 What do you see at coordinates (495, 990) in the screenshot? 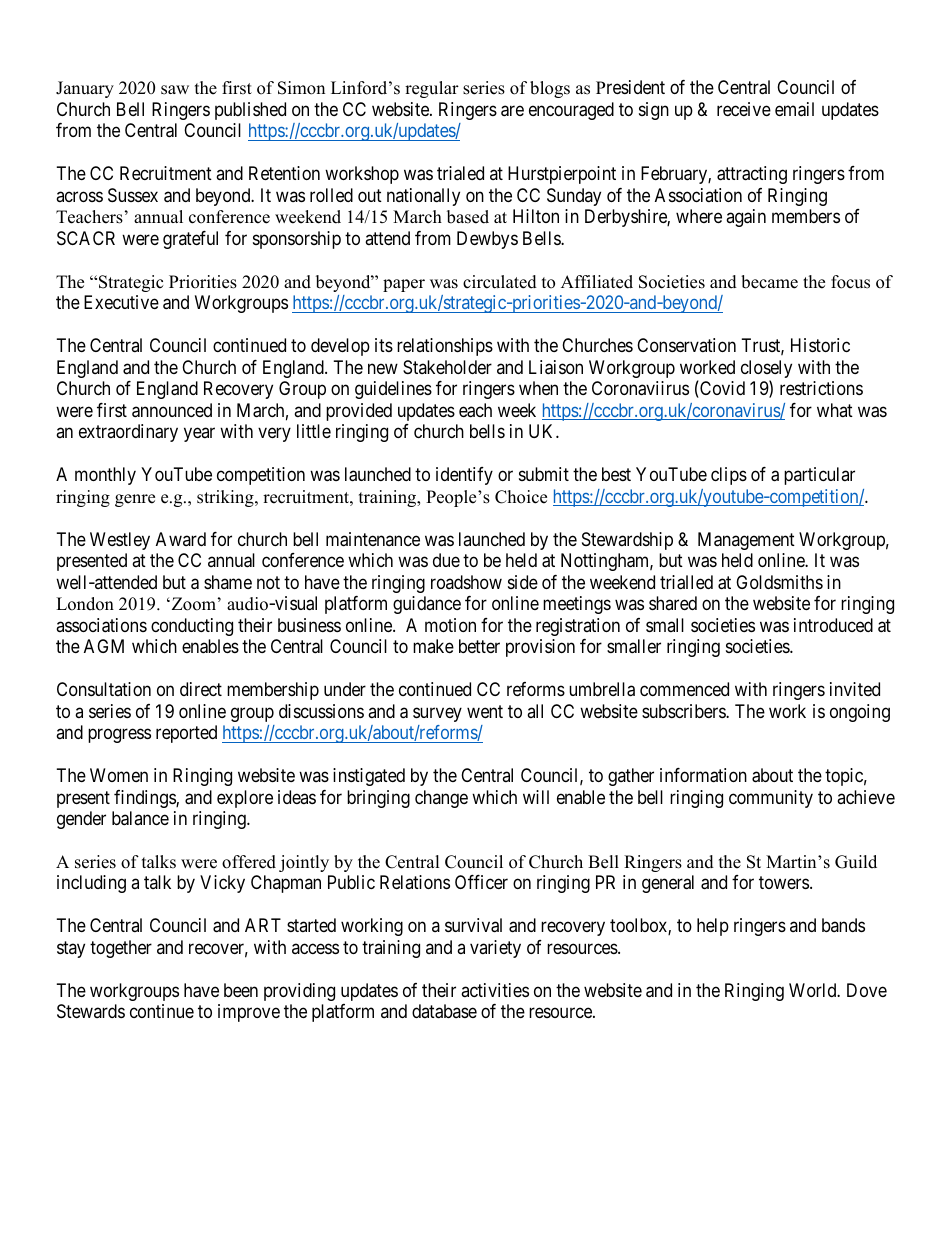
I see `activities` at bounding box center [495, 990].
